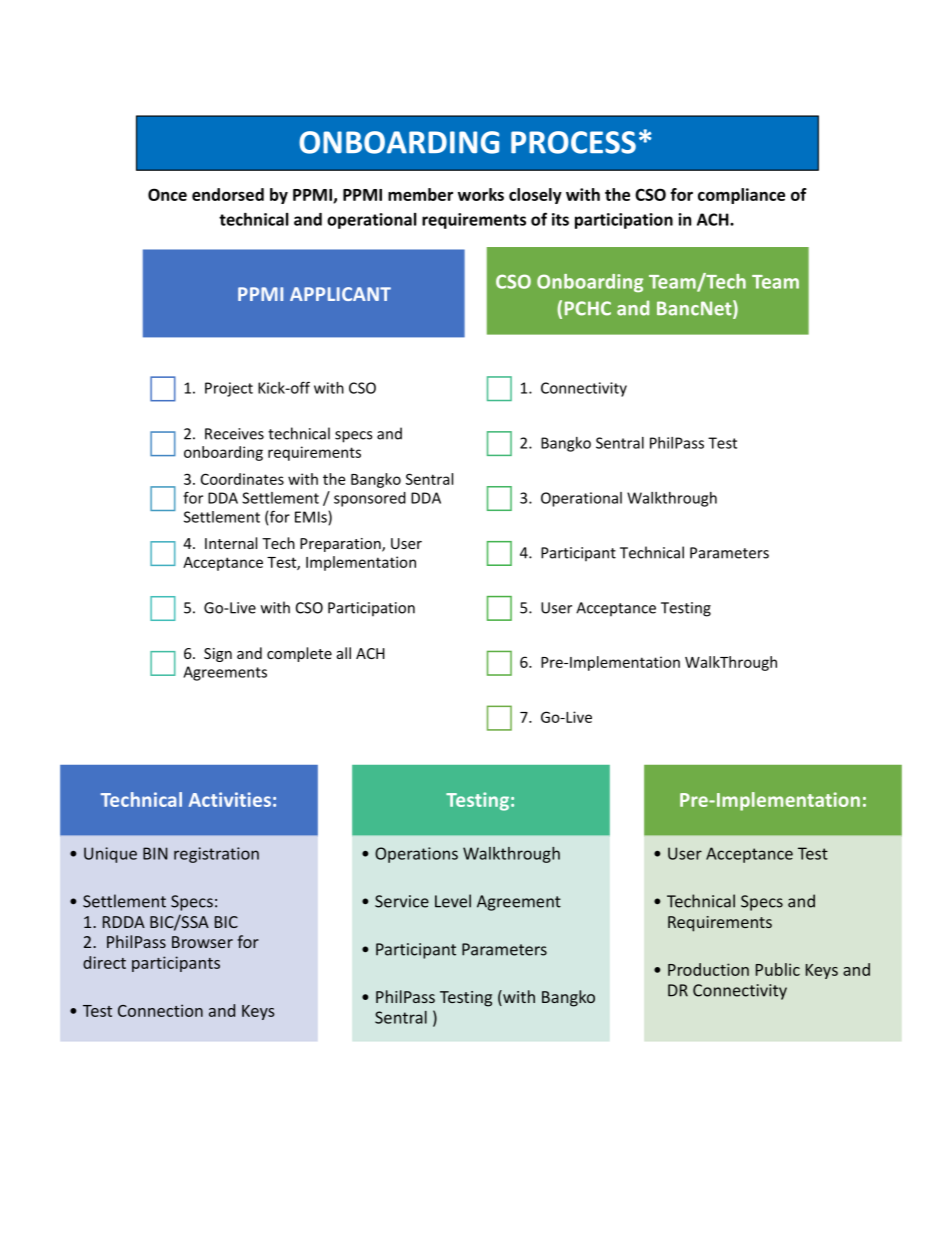 The width and height of the screenshot is (952, 1233). What do you see at coordinates (416, 855) in the screenshot?
I see `Operations` at bounding box center [416, 855].
